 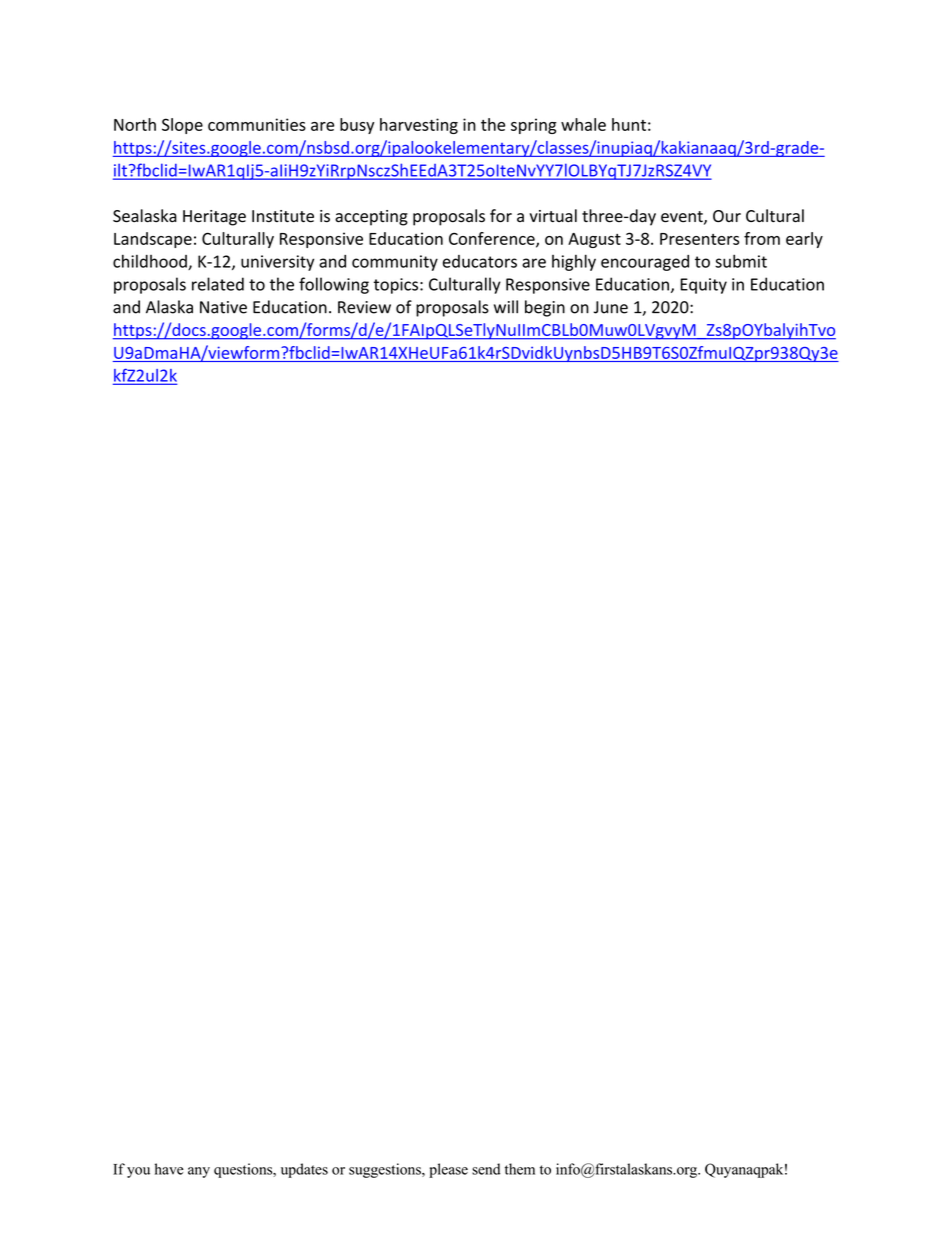 What do you see at coordinates (703, 286) in the screenshot?
I see `Equity` at bounding box center [703, 286].
